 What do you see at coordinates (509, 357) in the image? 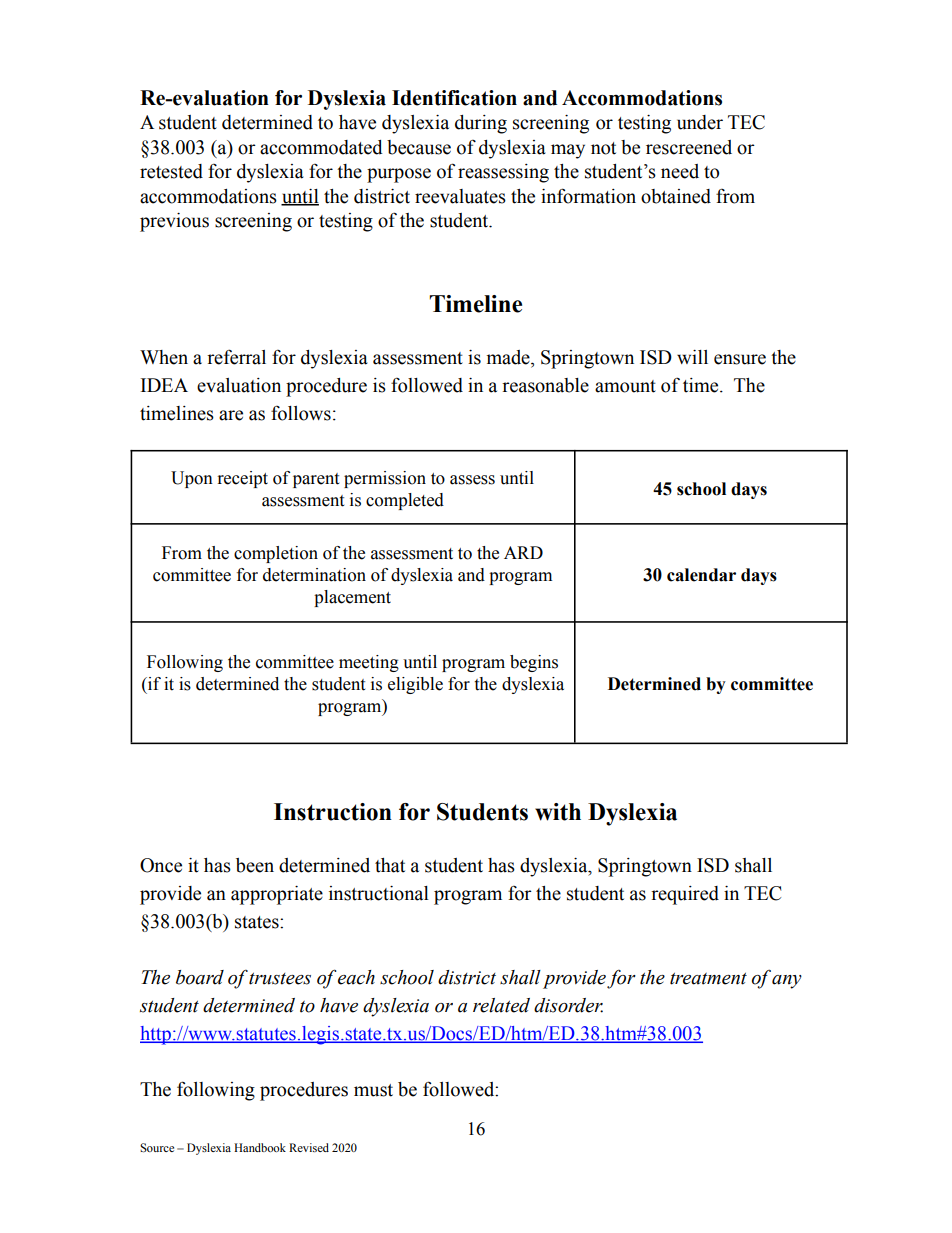
I see `made` at bounding box center [509, 357].
